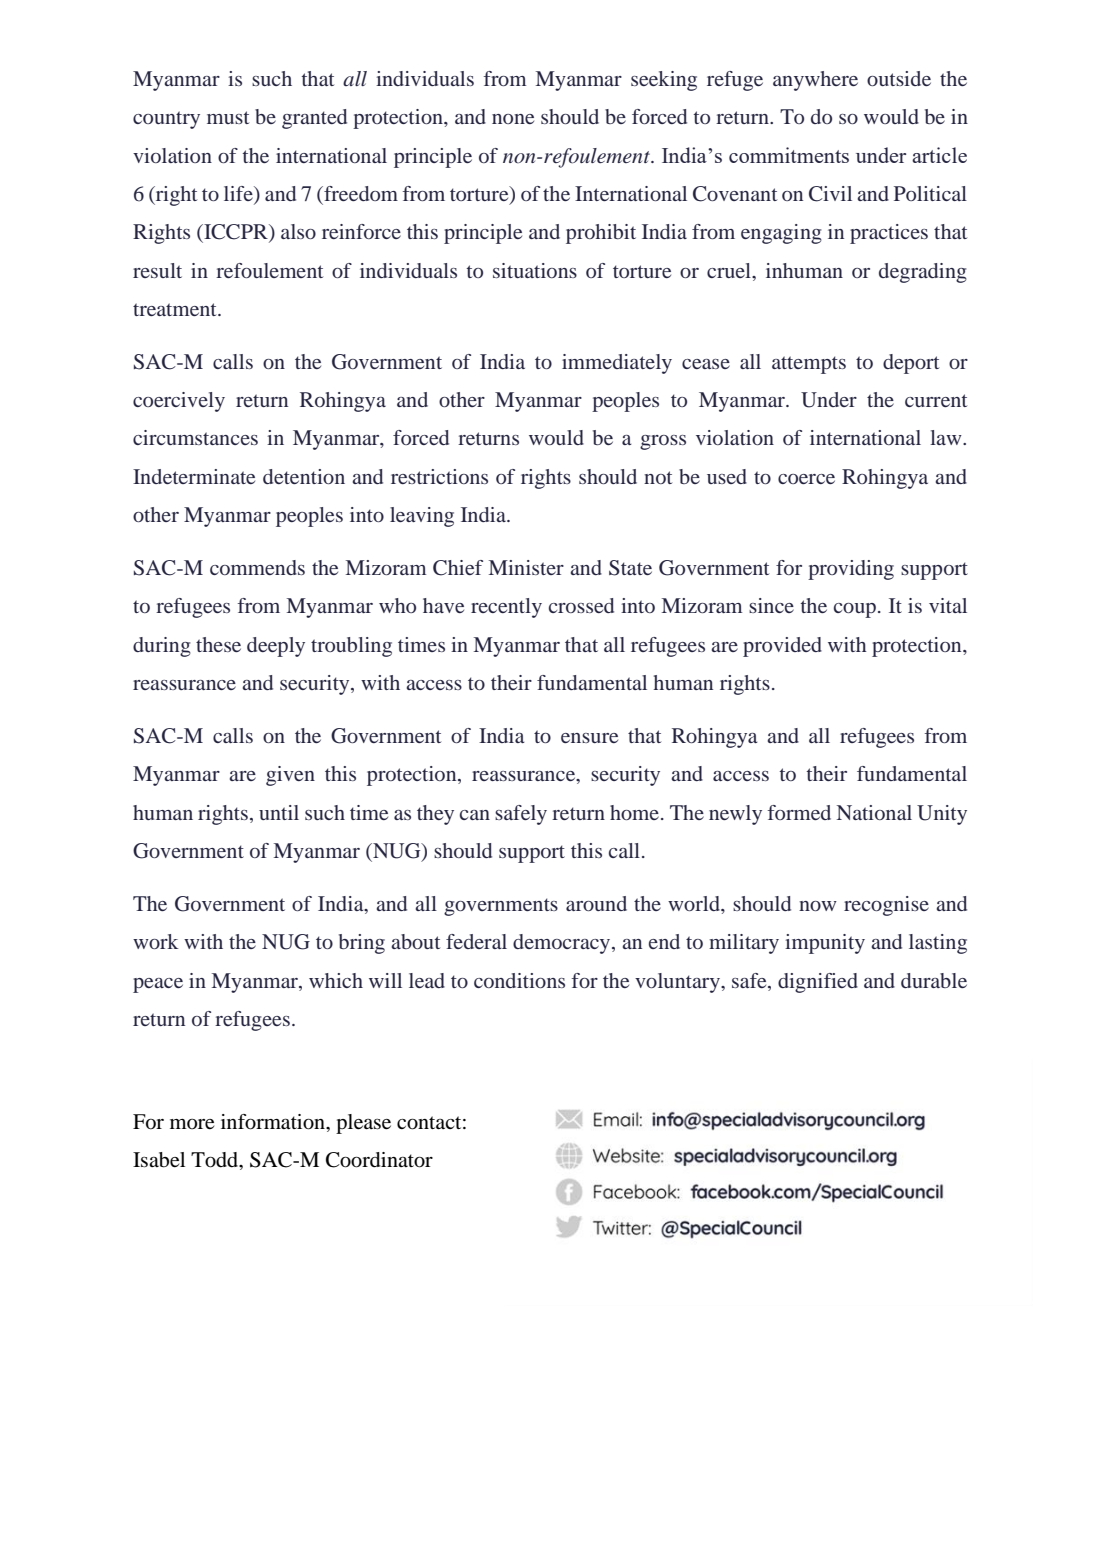 The width and height of the page is (1101, 1557). I want to click on crossed, so click(581, 605).
